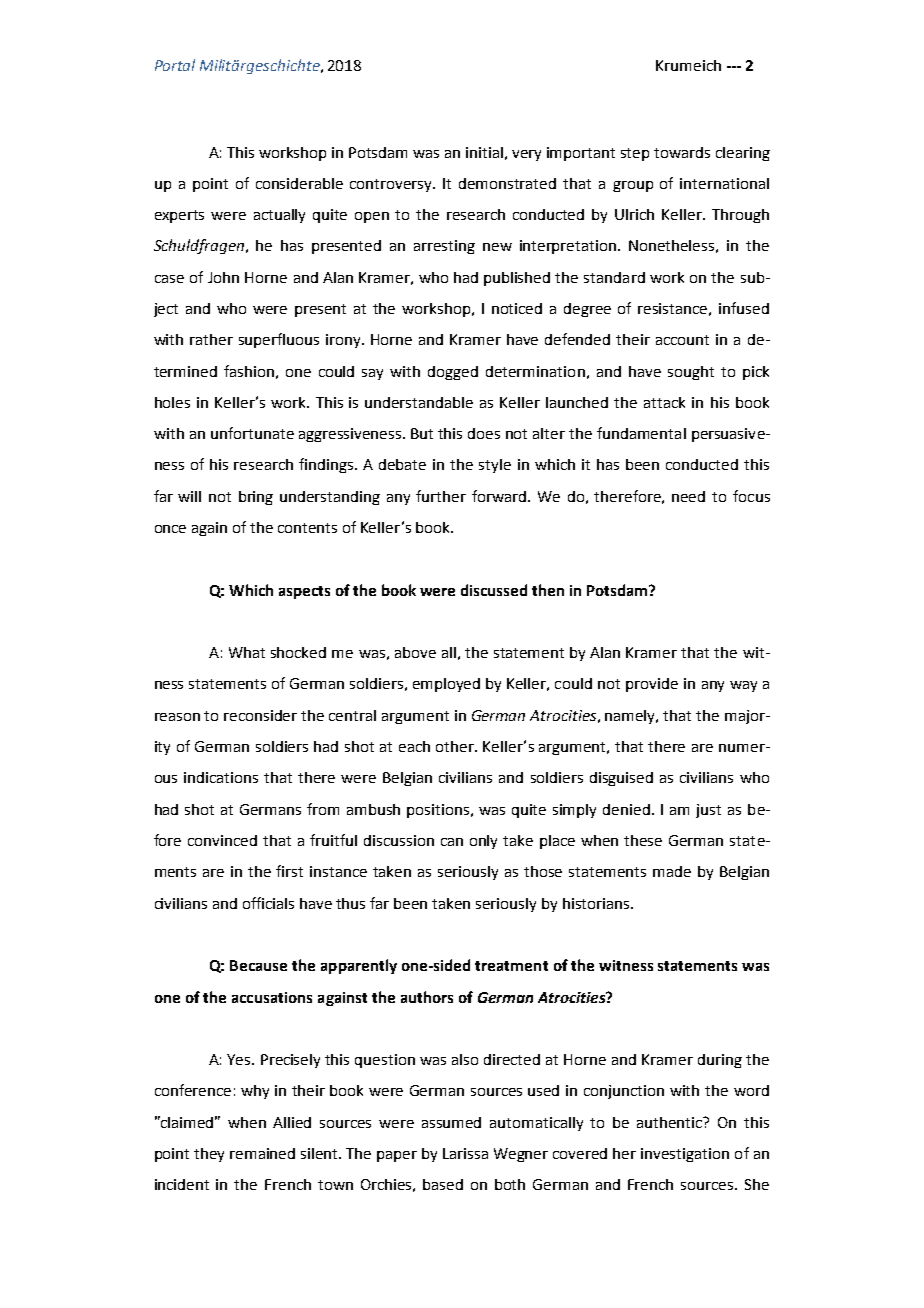  Describe the element at coordinates (262, 1153) in the page. I see `remained` at that location.
